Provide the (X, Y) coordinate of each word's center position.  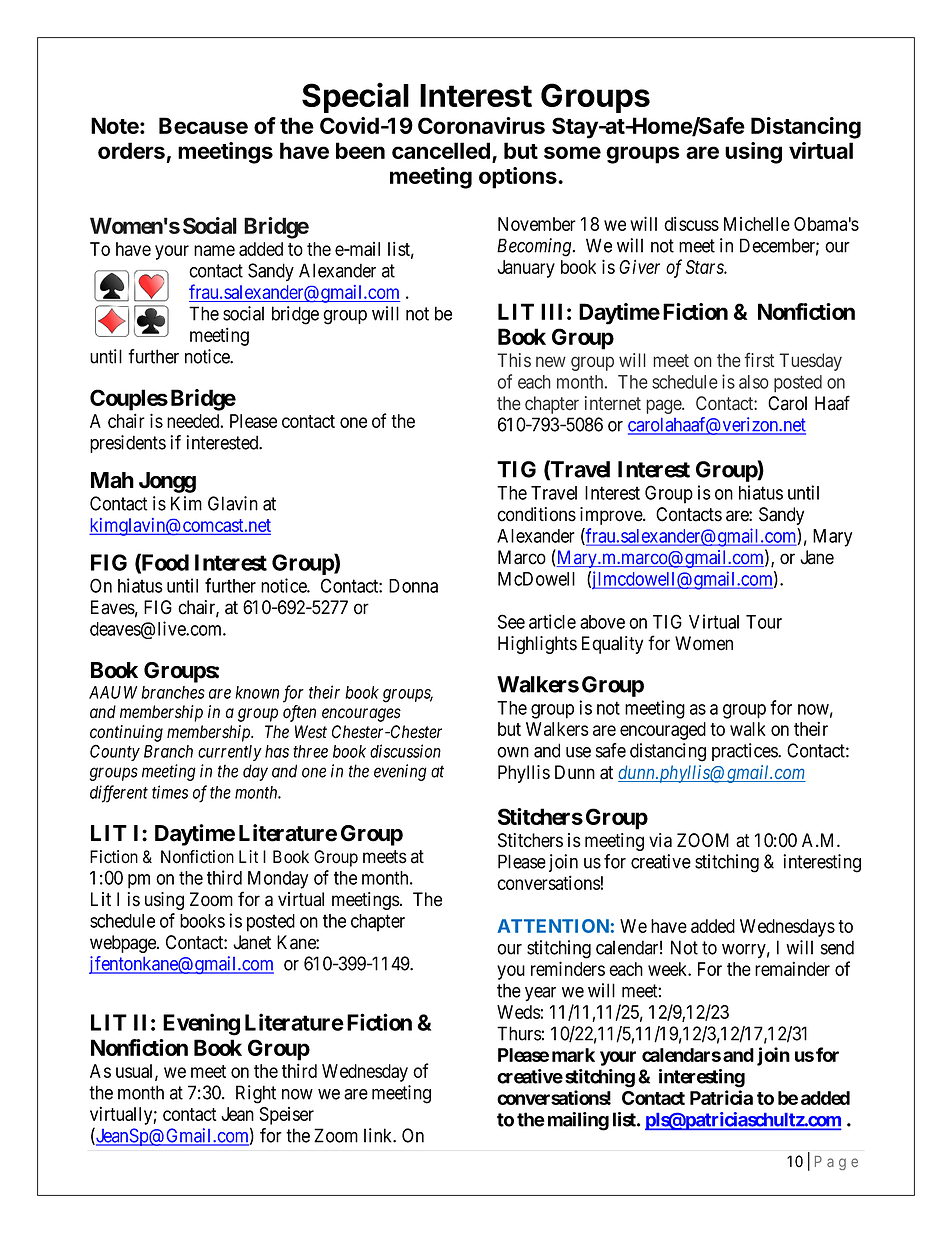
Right (256, 1094)
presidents (128, 444)
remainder (792, 968)
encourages (361, 715)
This (514, 360)
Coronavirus (481, 125)
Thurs (519, 1033)
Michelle (757, 224)
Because (203, 125)
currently (230, 753)
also (754, 382)
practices (745, 752)
